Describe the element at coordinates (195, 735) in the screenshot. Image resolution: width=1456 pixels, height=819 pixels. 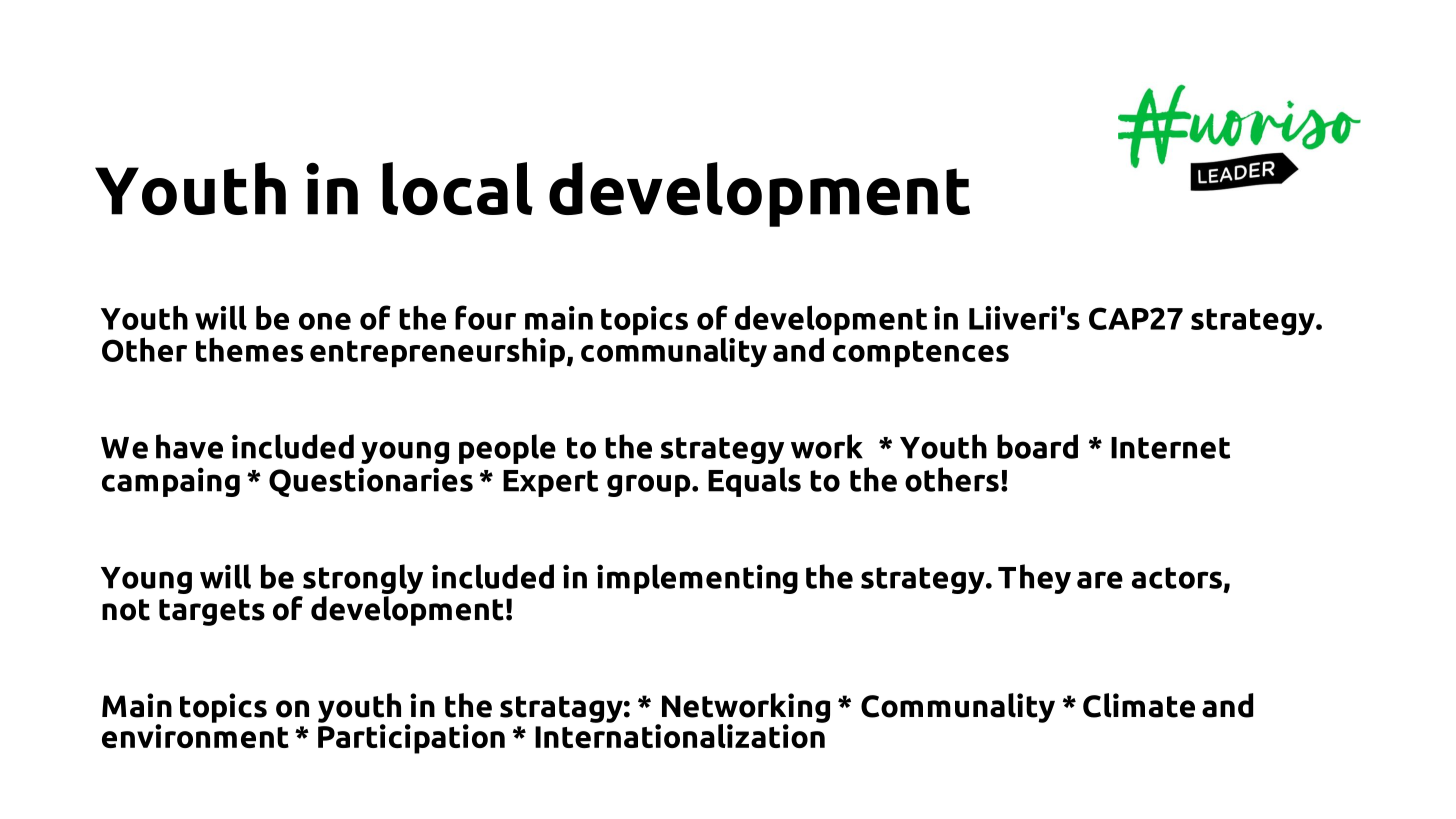
I see `environment` at that location.
